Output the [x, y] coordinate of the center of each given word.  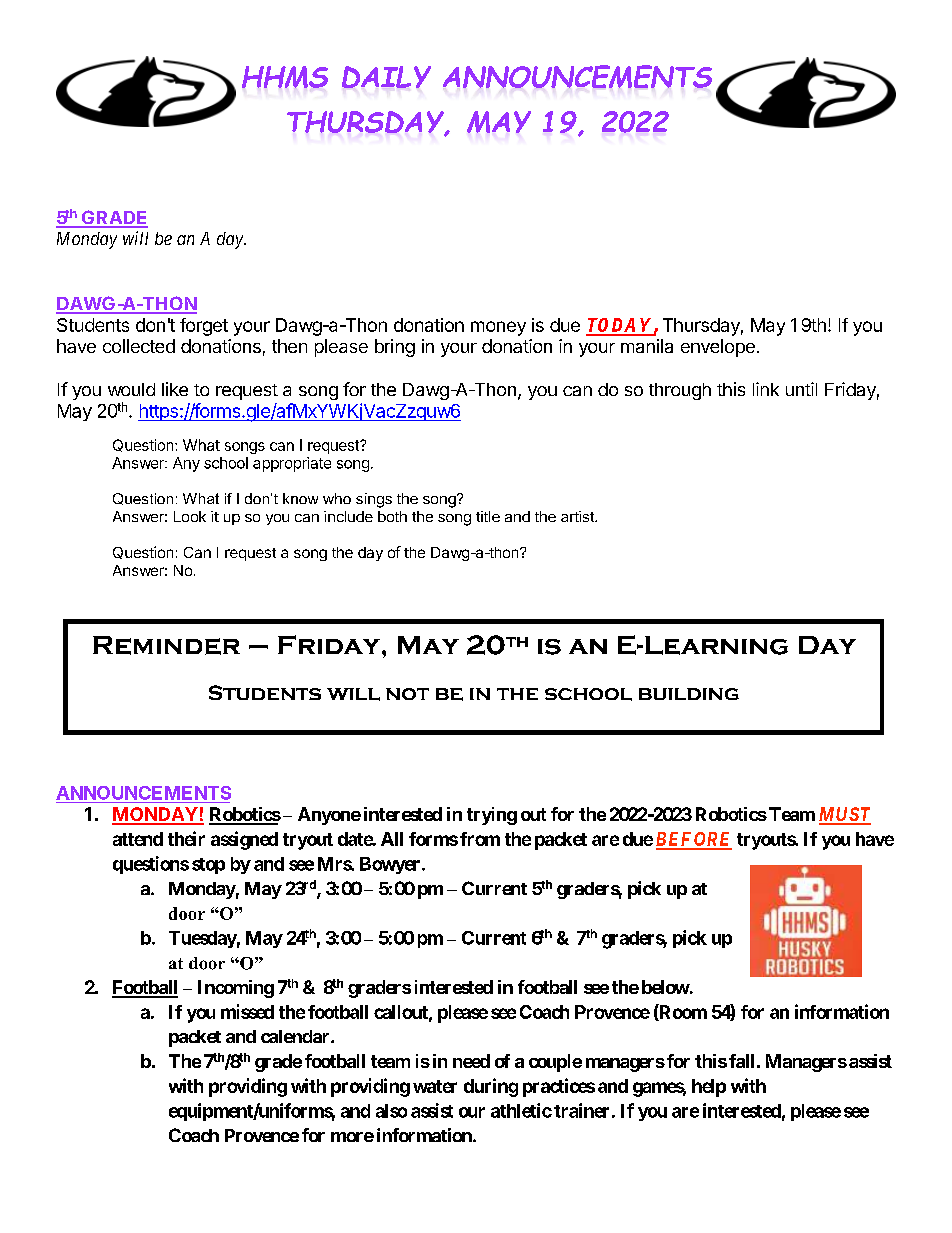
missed [247, 1011]
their [186, 838]
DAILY [386, 77]
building [689, 694]
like [175, 389]
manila [647, 346]
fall [741, 1061]
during [491, 1087]
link [766, 389]
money [498, 328]
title [488, 516]
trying [492, 816]
